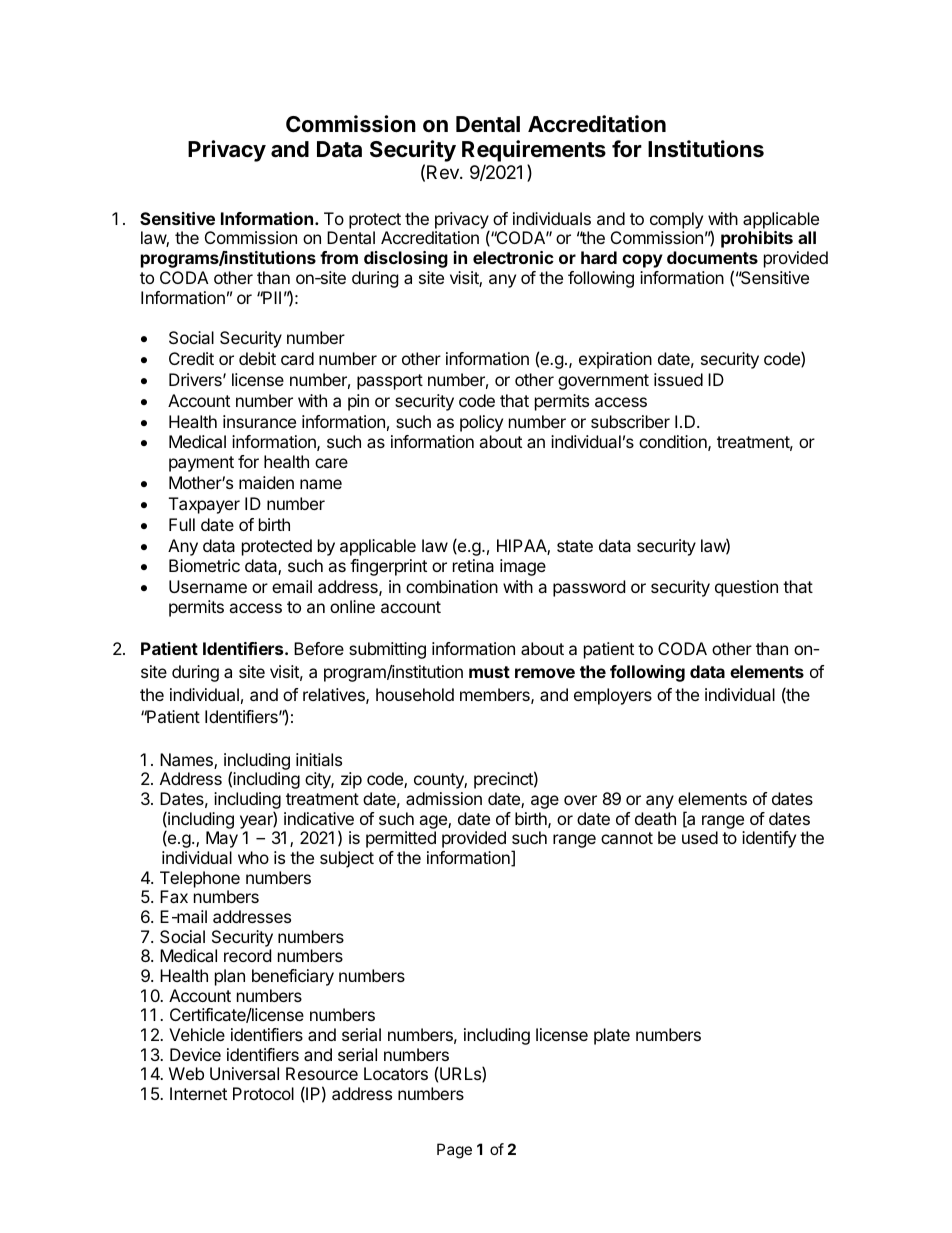  I want to click on Rev, so click(444, 172).
